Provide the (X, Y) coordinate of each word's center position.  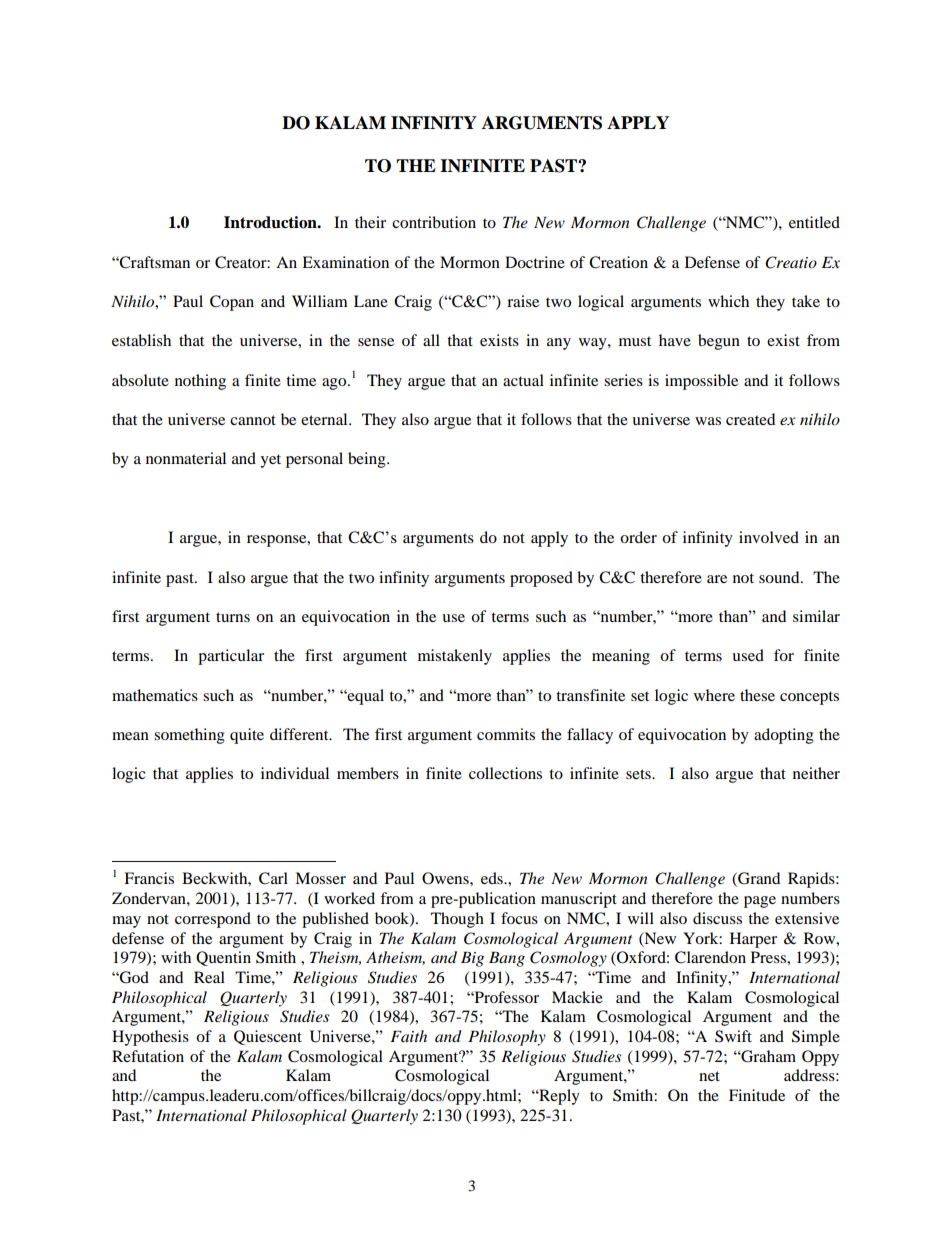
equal (365, 697)
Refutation (148, 1056)
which (728, 301)
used (748, 655)
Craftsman (154, 262)
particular (231, 657)
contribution (434, 222)
